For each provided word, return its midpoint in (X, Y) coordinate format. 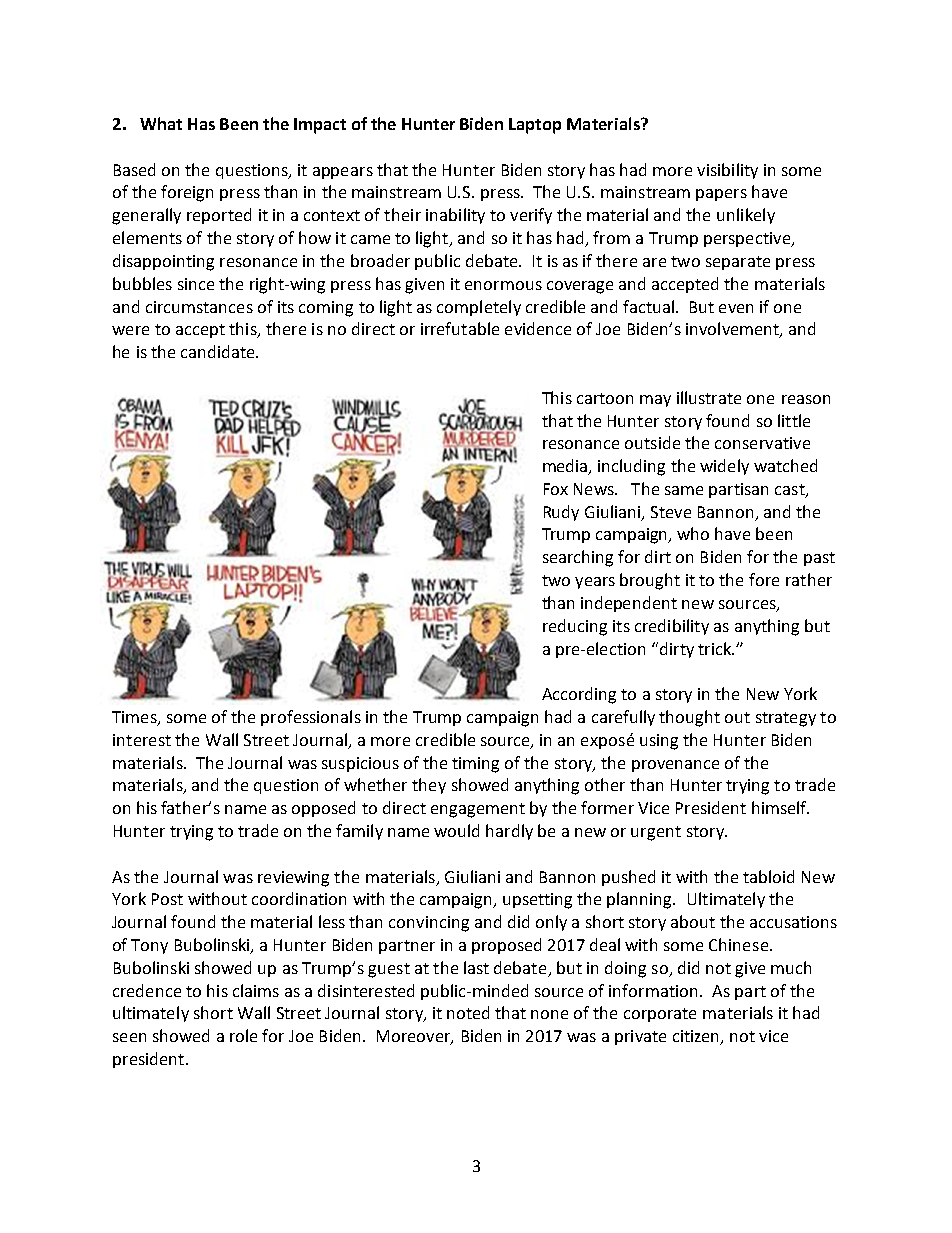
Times (135, 718)
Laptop (535, 126)
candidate (219, 351)
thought (689, 718)
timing (475, 765)
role (243, 1035)
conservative (762, 443)
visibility (727, 171)
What (161, 123)
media (566, 467)
